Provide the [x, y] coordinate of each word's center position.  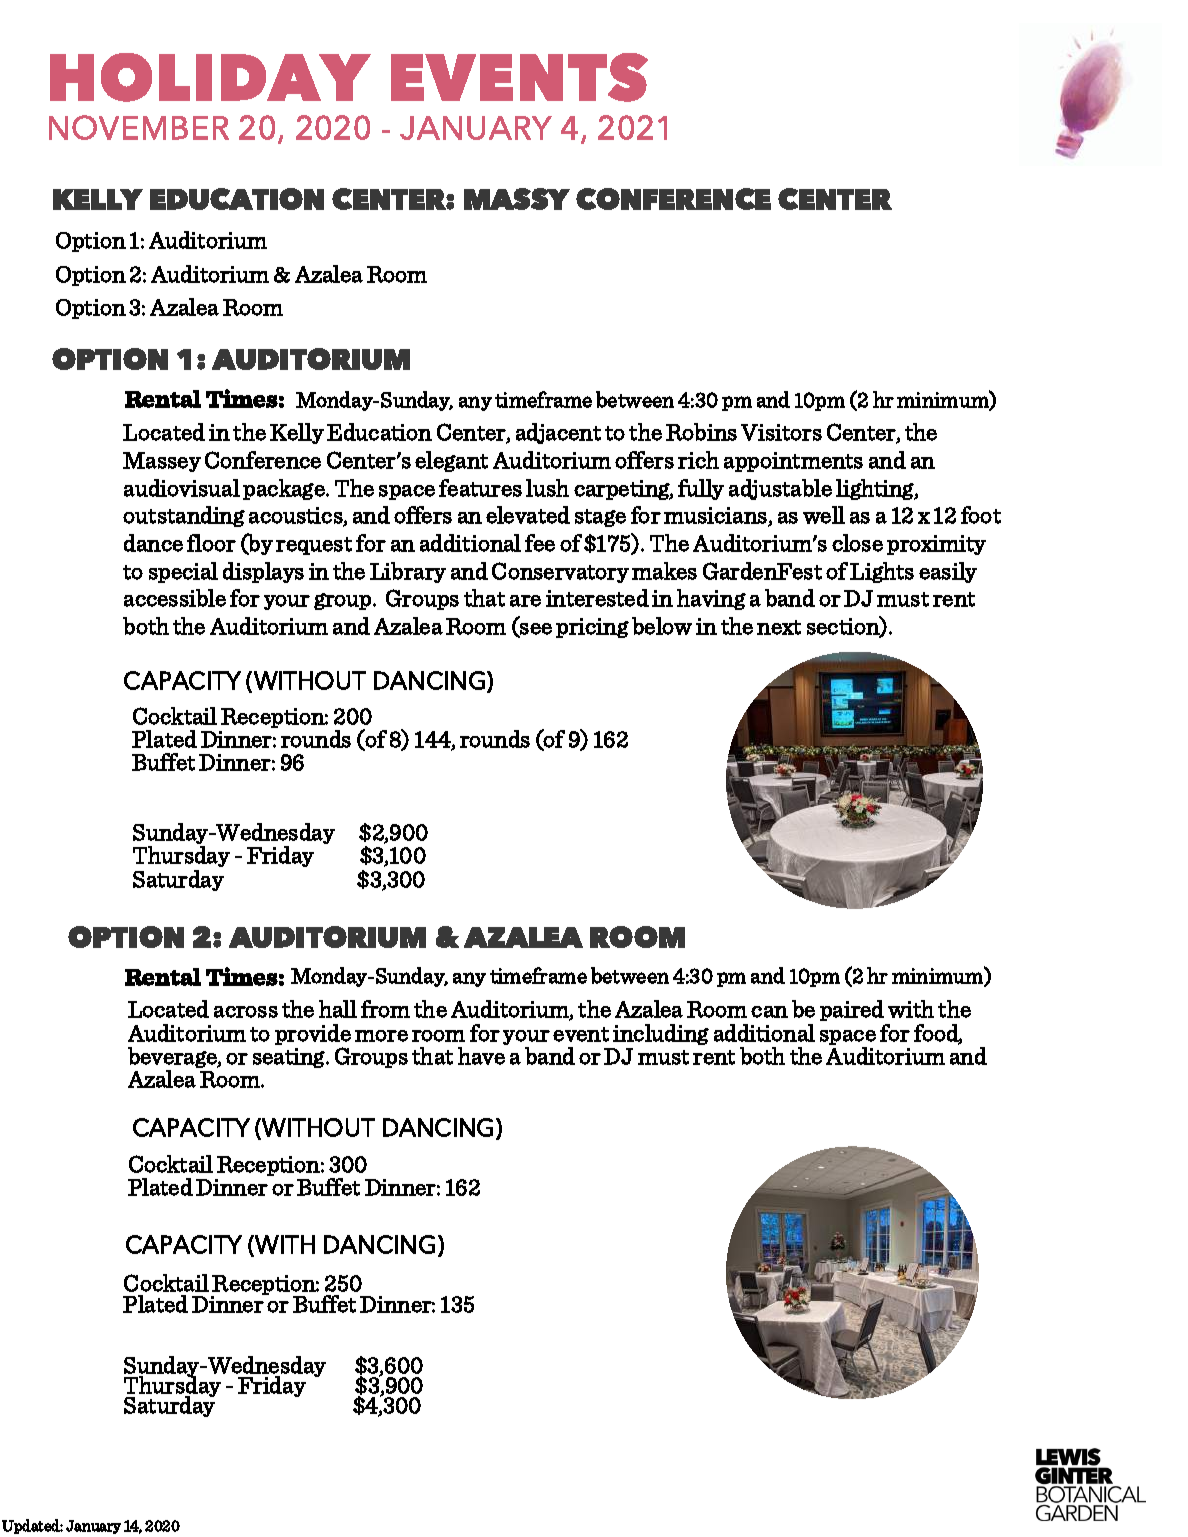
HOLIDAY [210, 77]
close [857, 543]
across [246, 1012]
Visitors [781, 432]
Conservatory [560, 572]
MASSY [517, 199]
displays [263, 572]
